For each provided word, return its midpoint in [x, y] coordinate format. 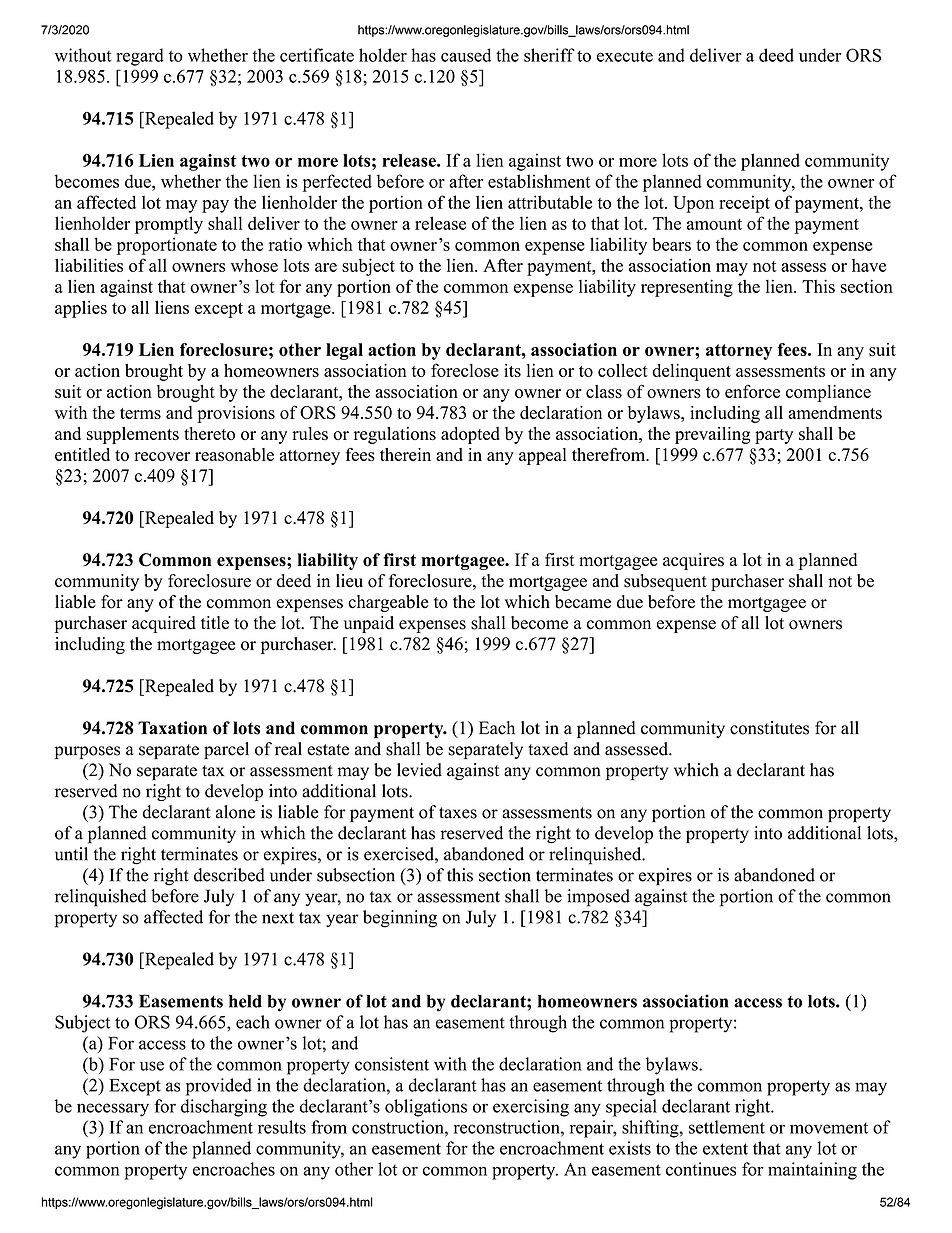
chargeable [388, 603]
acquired [164, 624]
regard [140, 57]
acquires [693, 561]
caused [466, 55]
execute [625, 56]
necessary [113, 1110]
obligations [426, 1108]
